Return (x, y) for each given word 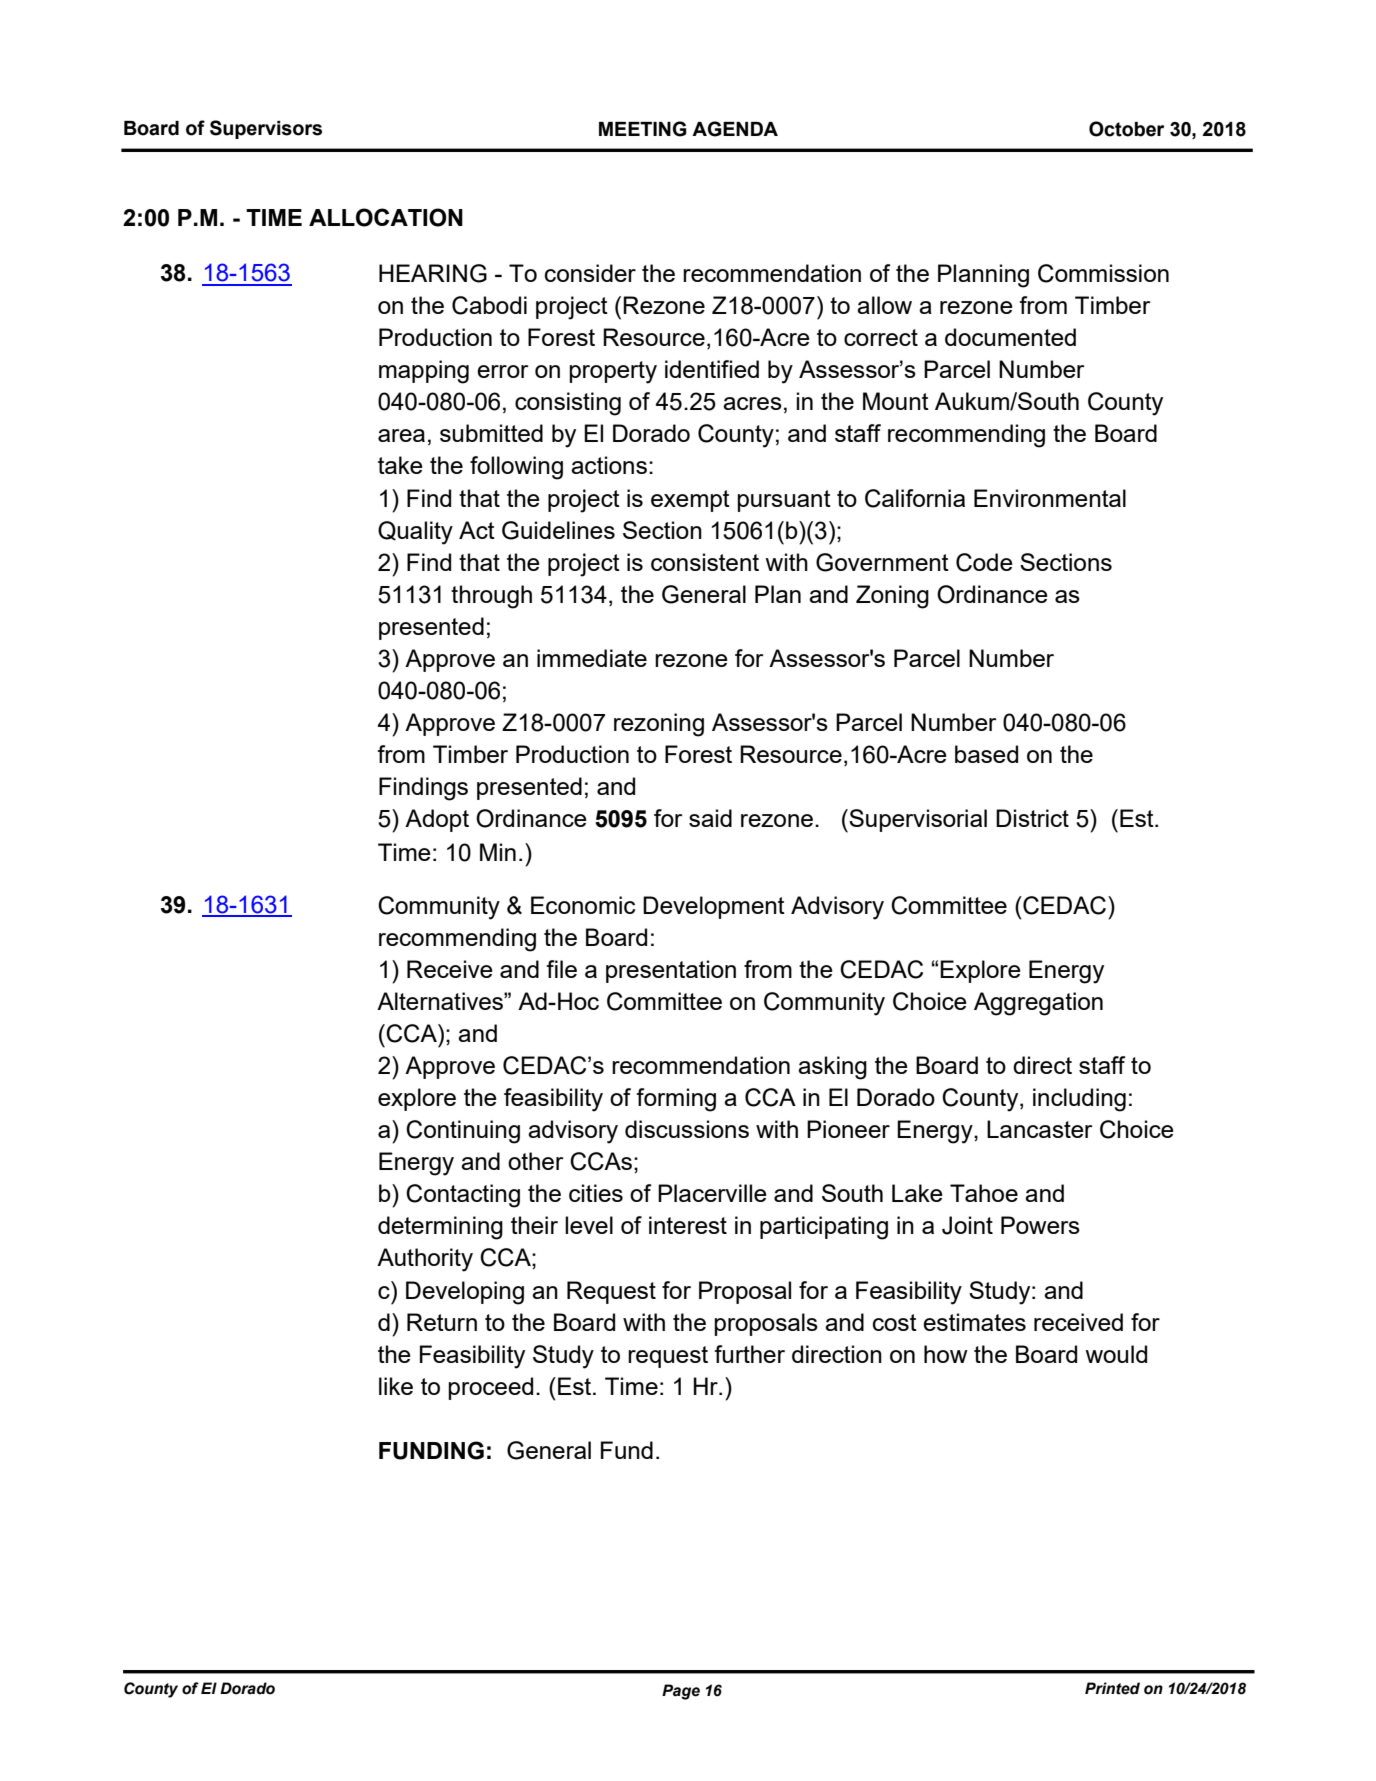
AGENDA (735, 129)
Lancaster (1039, 1129)
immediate (592, 658)
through (491, 597)
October (1126, 129)
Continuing (463, 1132)
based (986, 754)
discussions (687, 1129)
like (396, 1386)
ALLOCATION (386, 217)
